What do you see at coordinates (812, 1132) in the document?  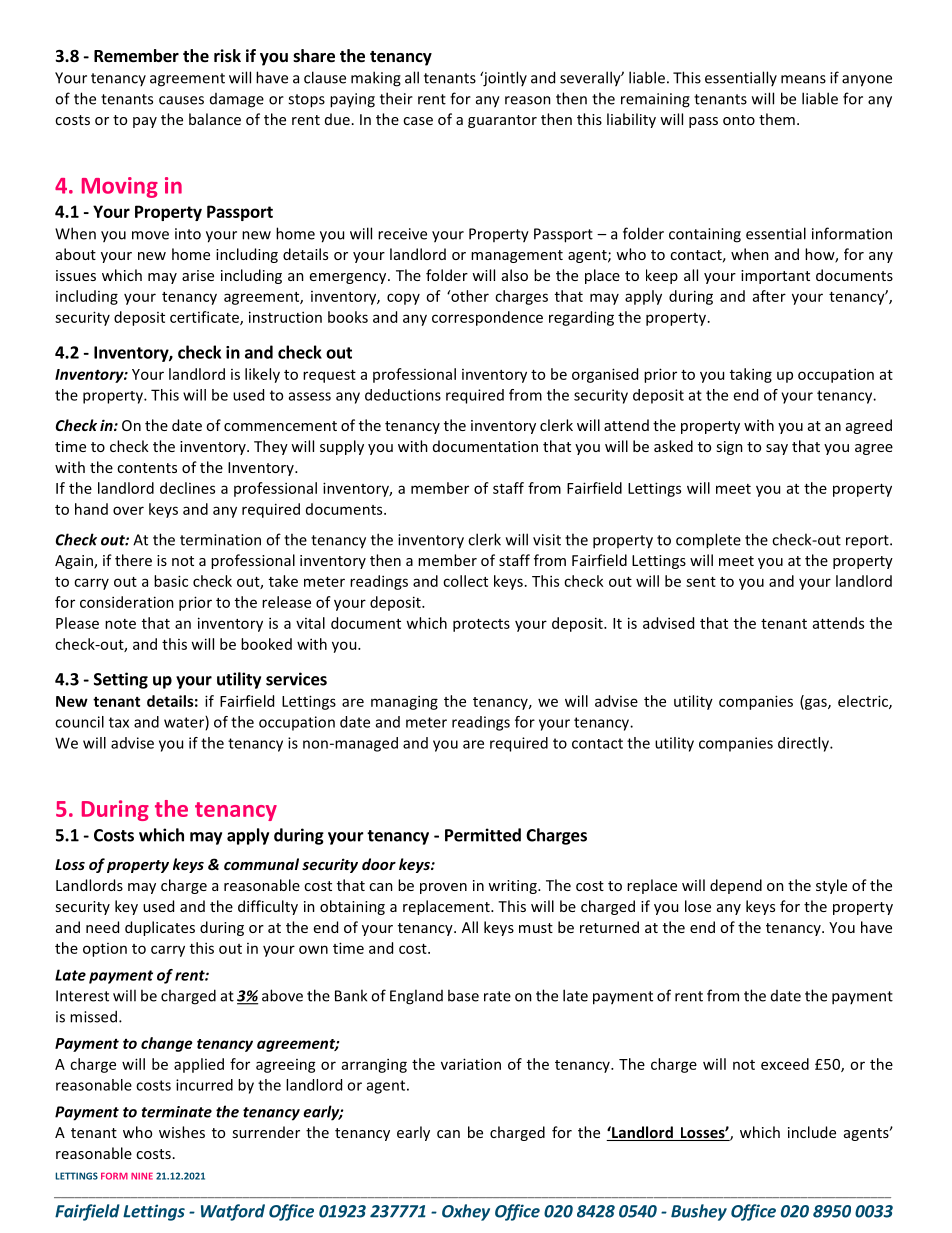 I see `include` at bounding box center [812, 1132].
